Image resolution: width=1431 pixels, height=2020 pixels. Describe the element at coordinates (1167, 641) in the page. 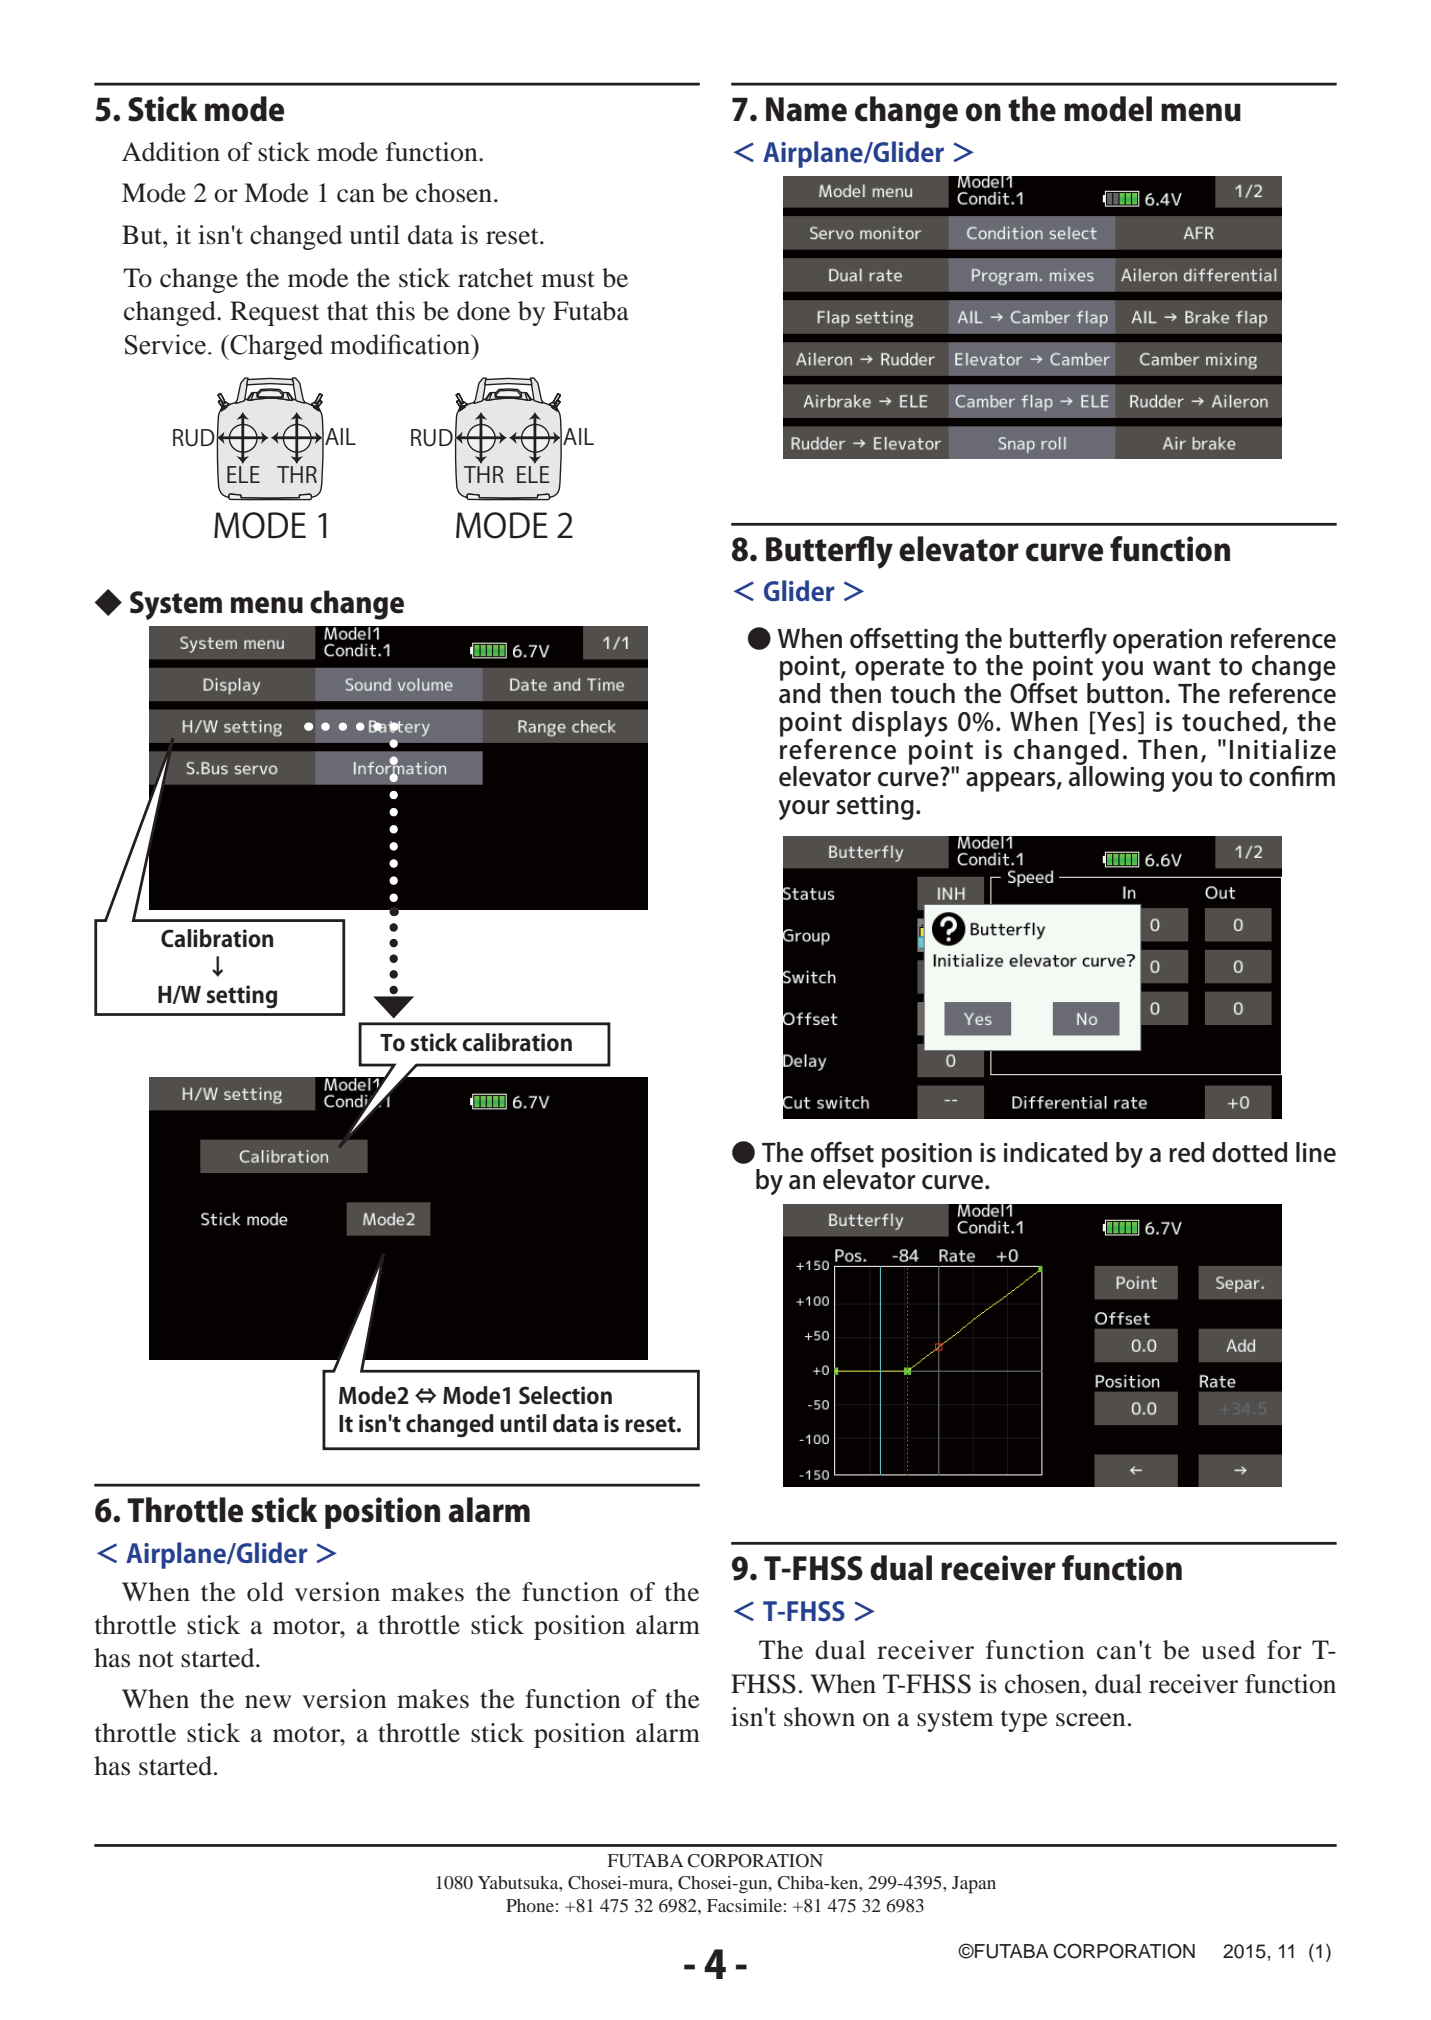

I see `operation` at that location.
